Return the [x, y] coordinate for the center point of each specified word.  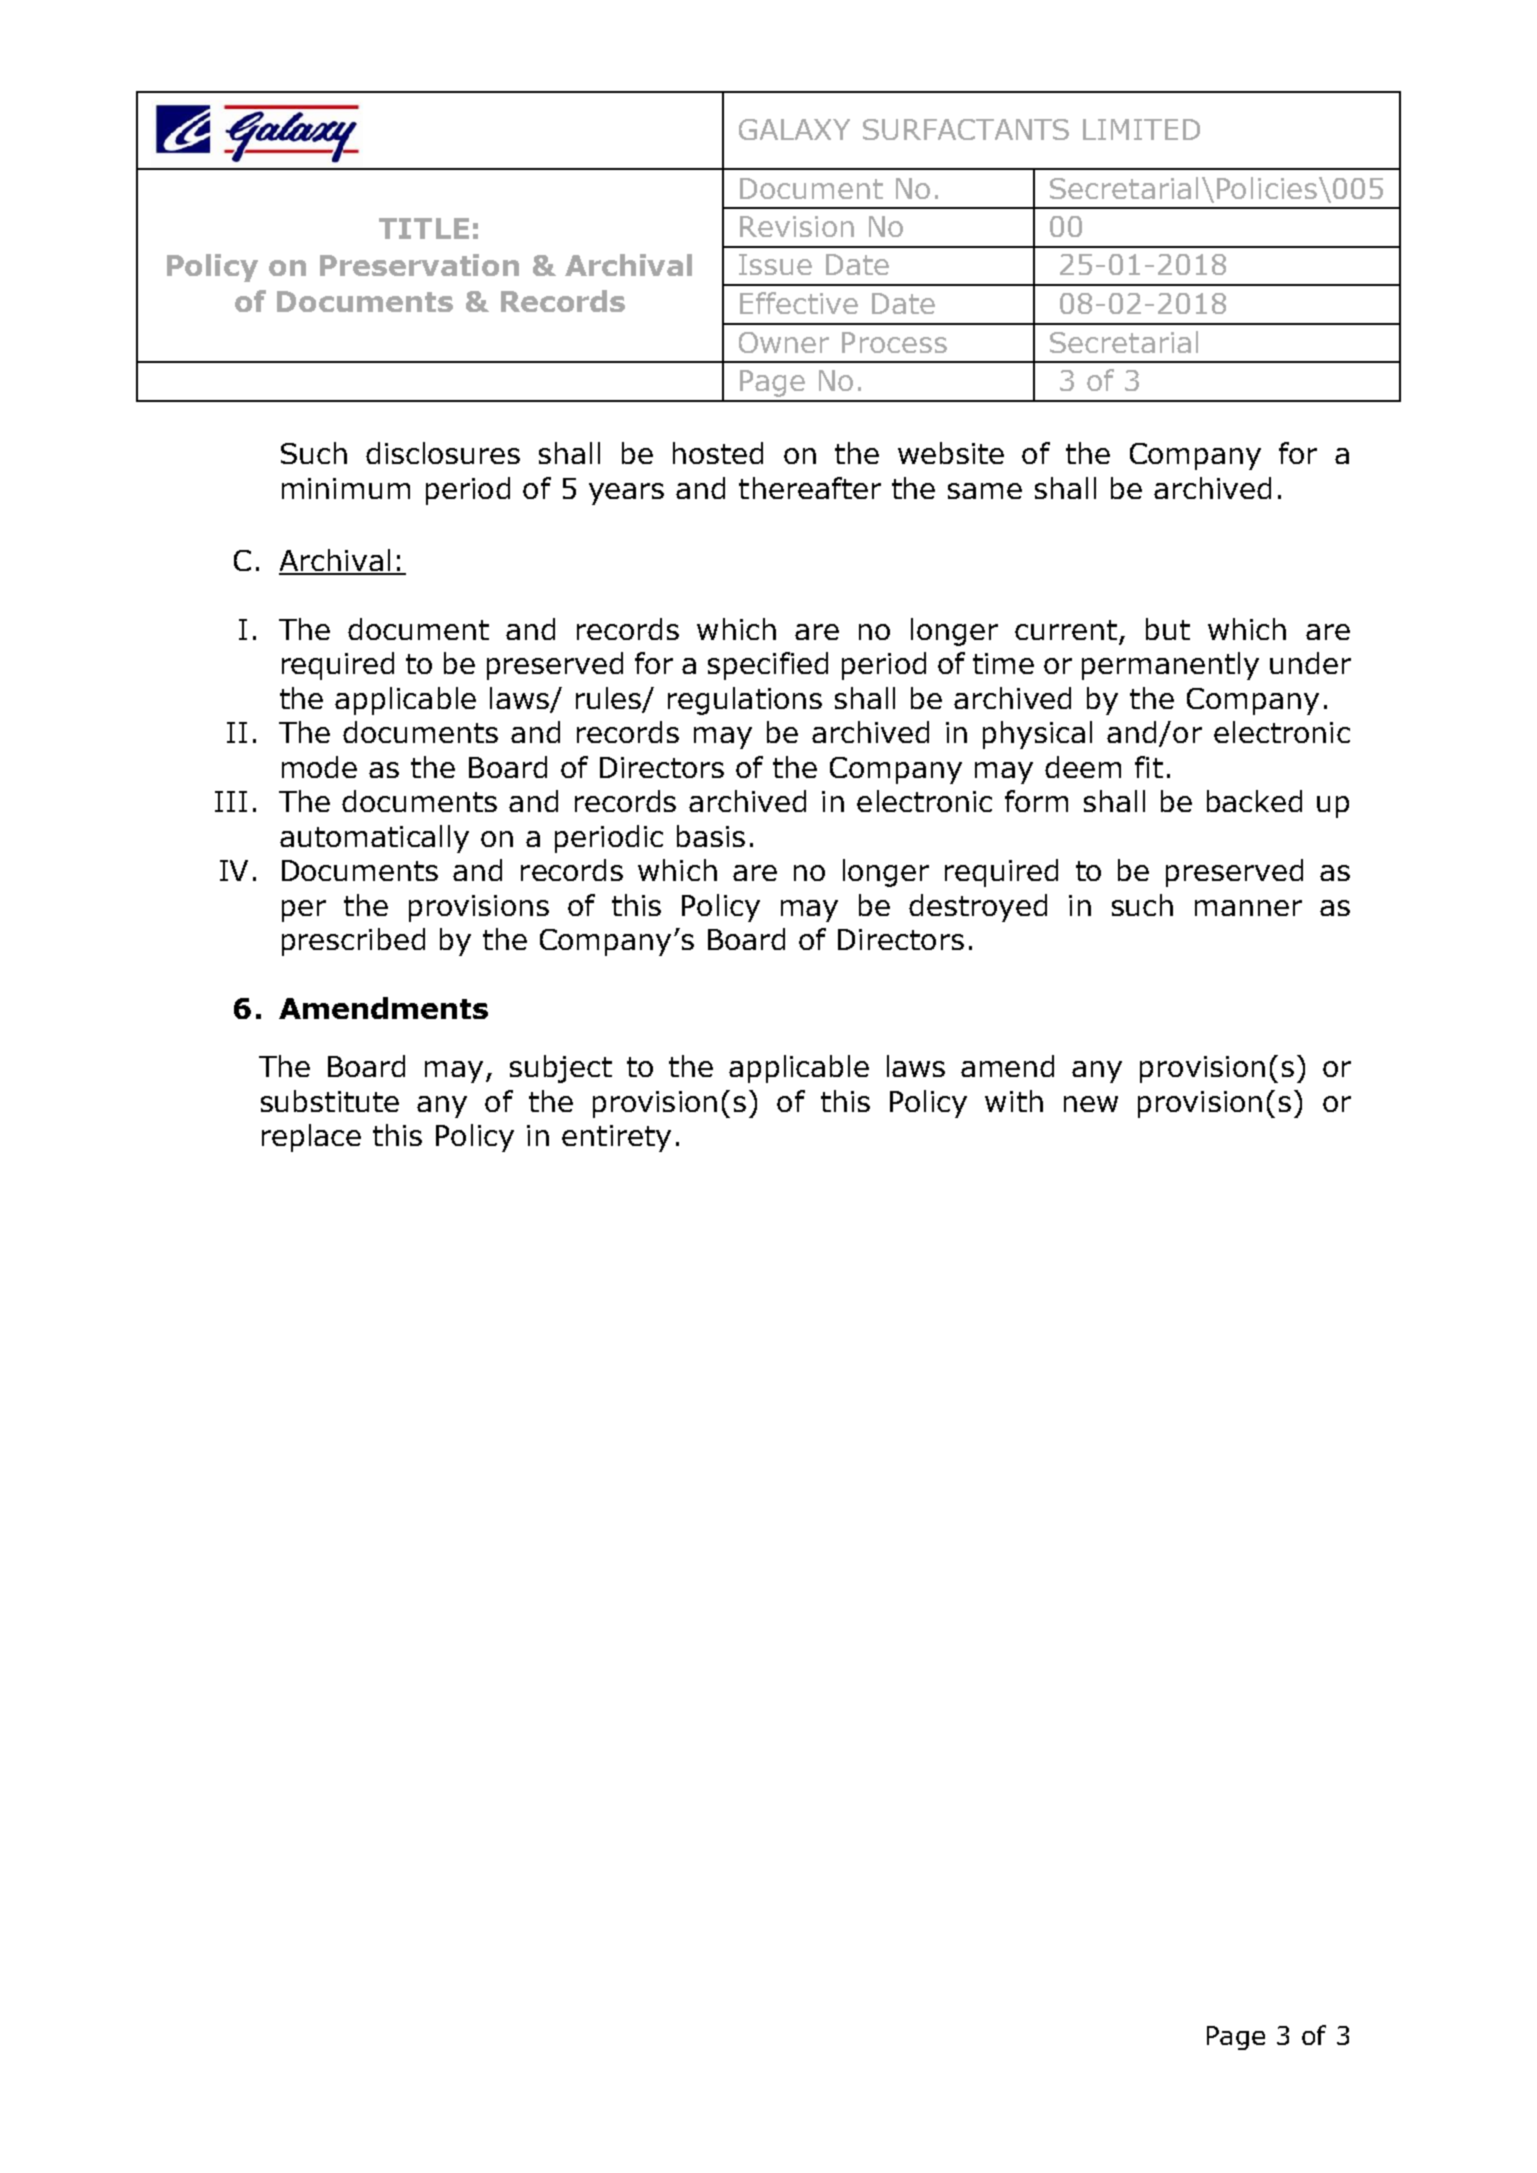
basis [711, 836]
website [951, 453]
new [1091, 1104]
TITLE [424, 228]
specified [768, 666]
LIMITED [1141, 129]
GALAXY [794, 129]
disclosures [443, 453]
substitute [330, 1101]
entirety [616, 1138]
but [1168, 629]
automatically [374, 839]
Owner [784, 342]
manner [1248, 908]
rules [609, 699]
